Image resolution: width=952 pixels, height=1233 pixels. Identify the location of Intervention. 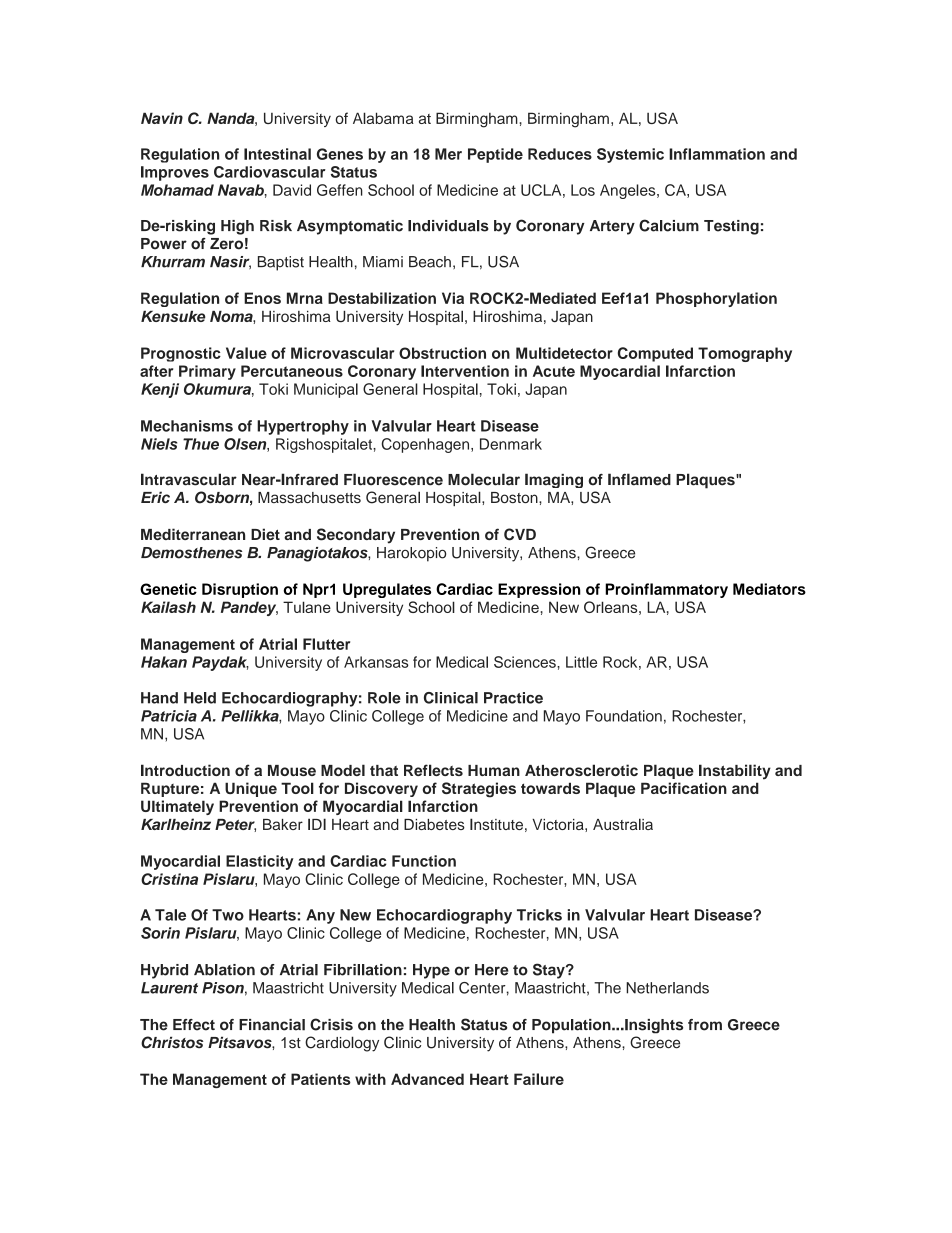
(465, 371).
